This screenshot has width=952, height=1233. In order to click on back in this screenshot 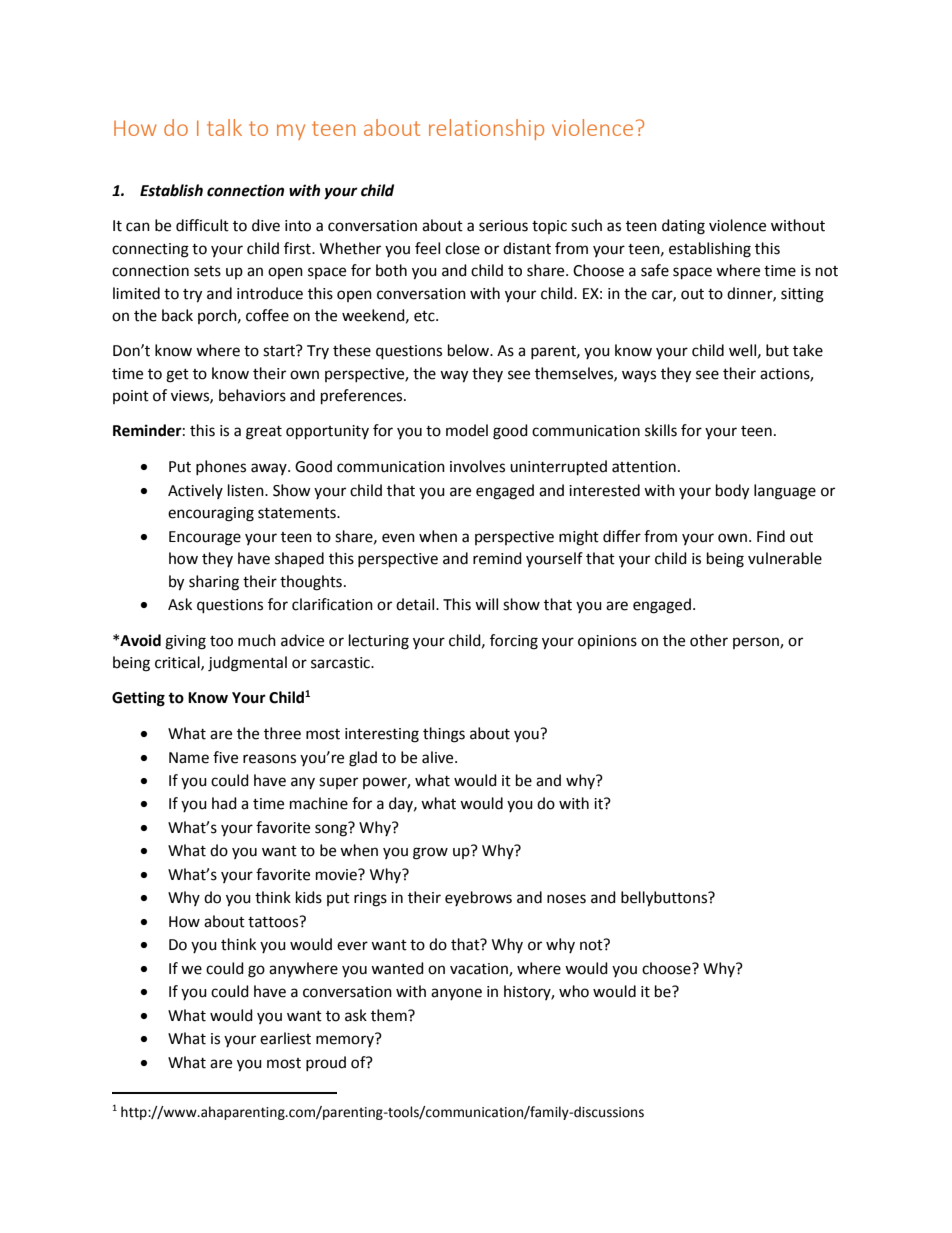, I will do `click(177, 315)`.
